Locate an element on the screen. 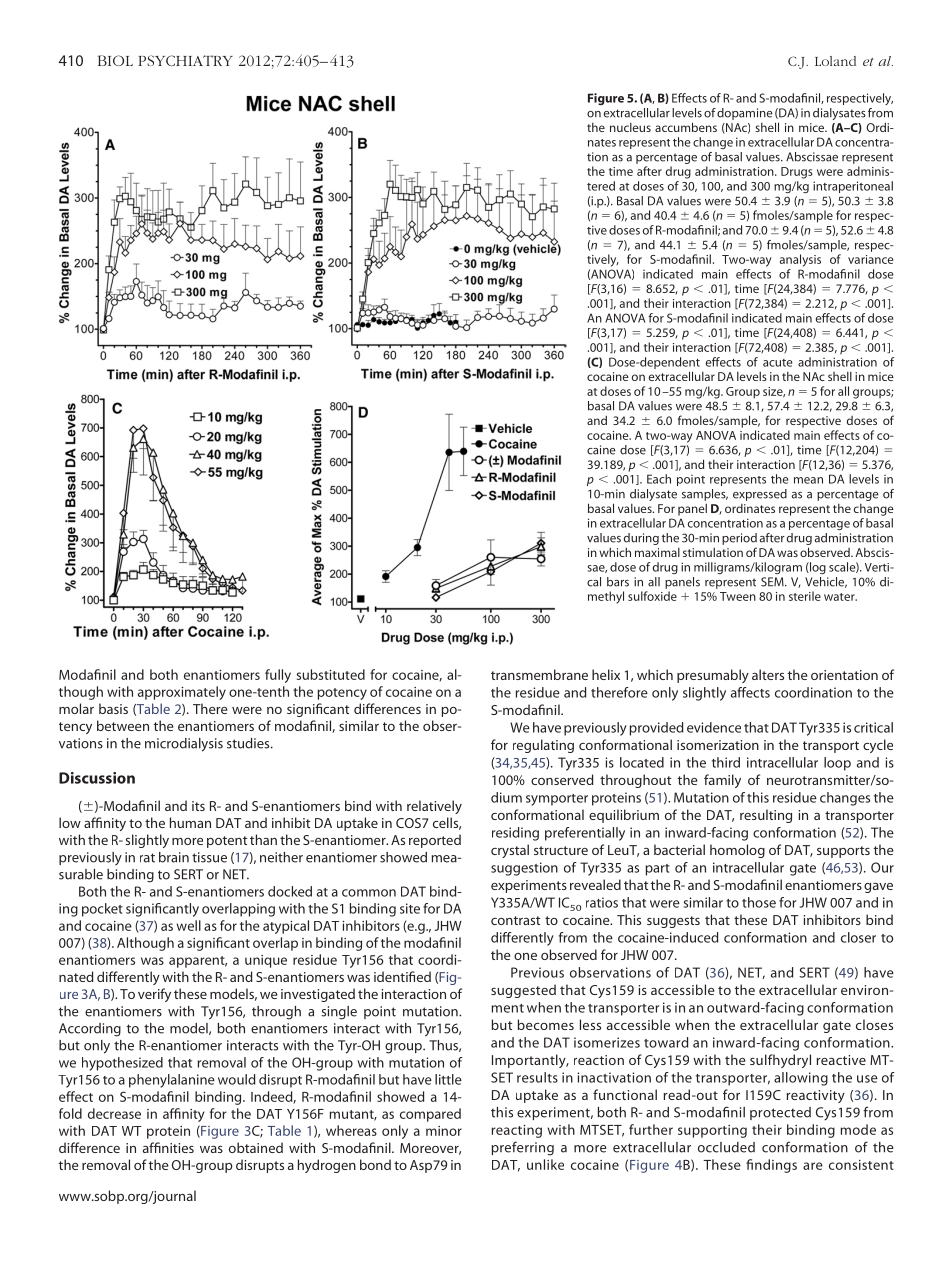 This screenshot has width=952, height=1275. minor is located at coordinates (444, 1131).
